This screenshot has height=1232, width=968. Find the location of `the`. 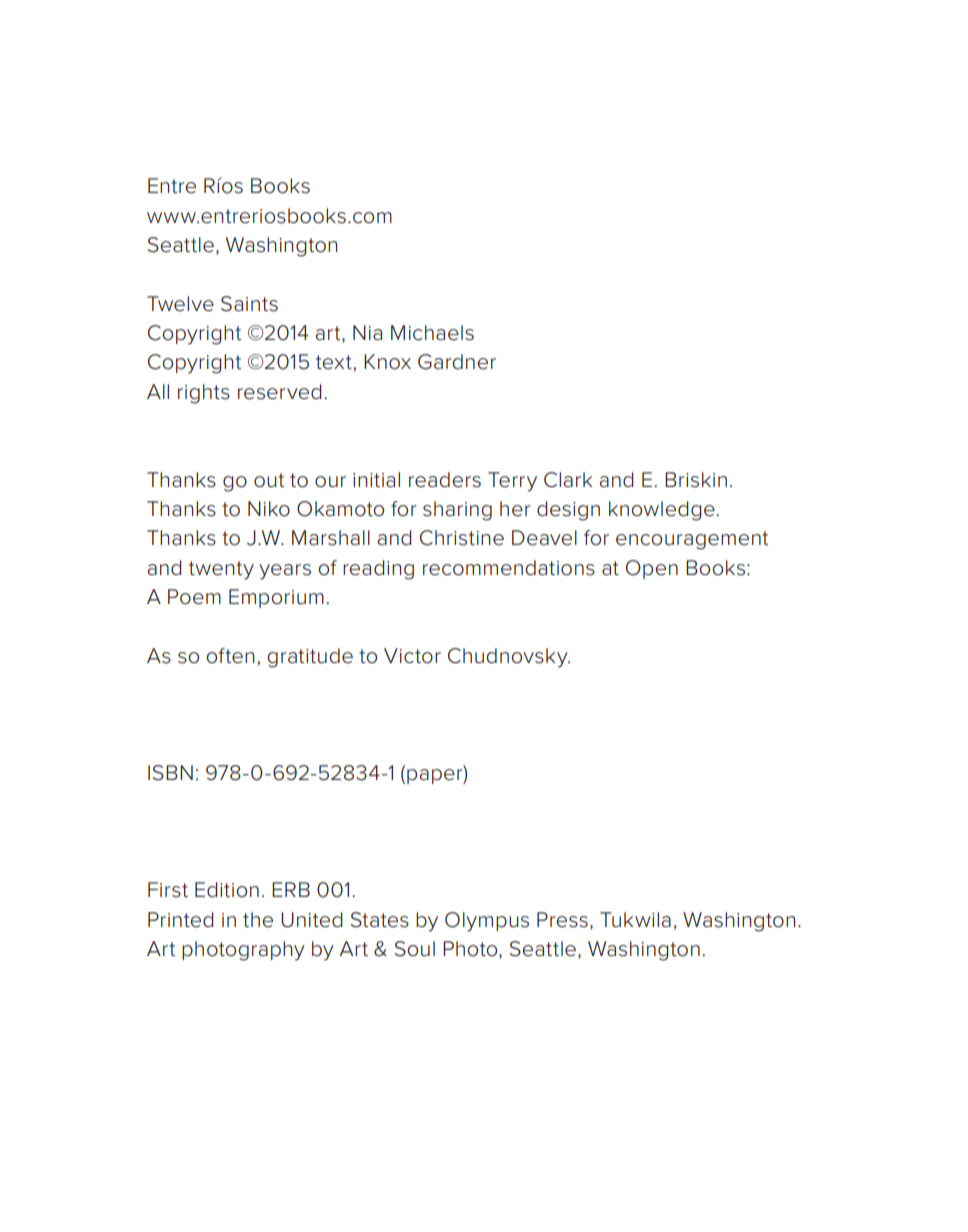

the is located at coordinates (258, 920).
